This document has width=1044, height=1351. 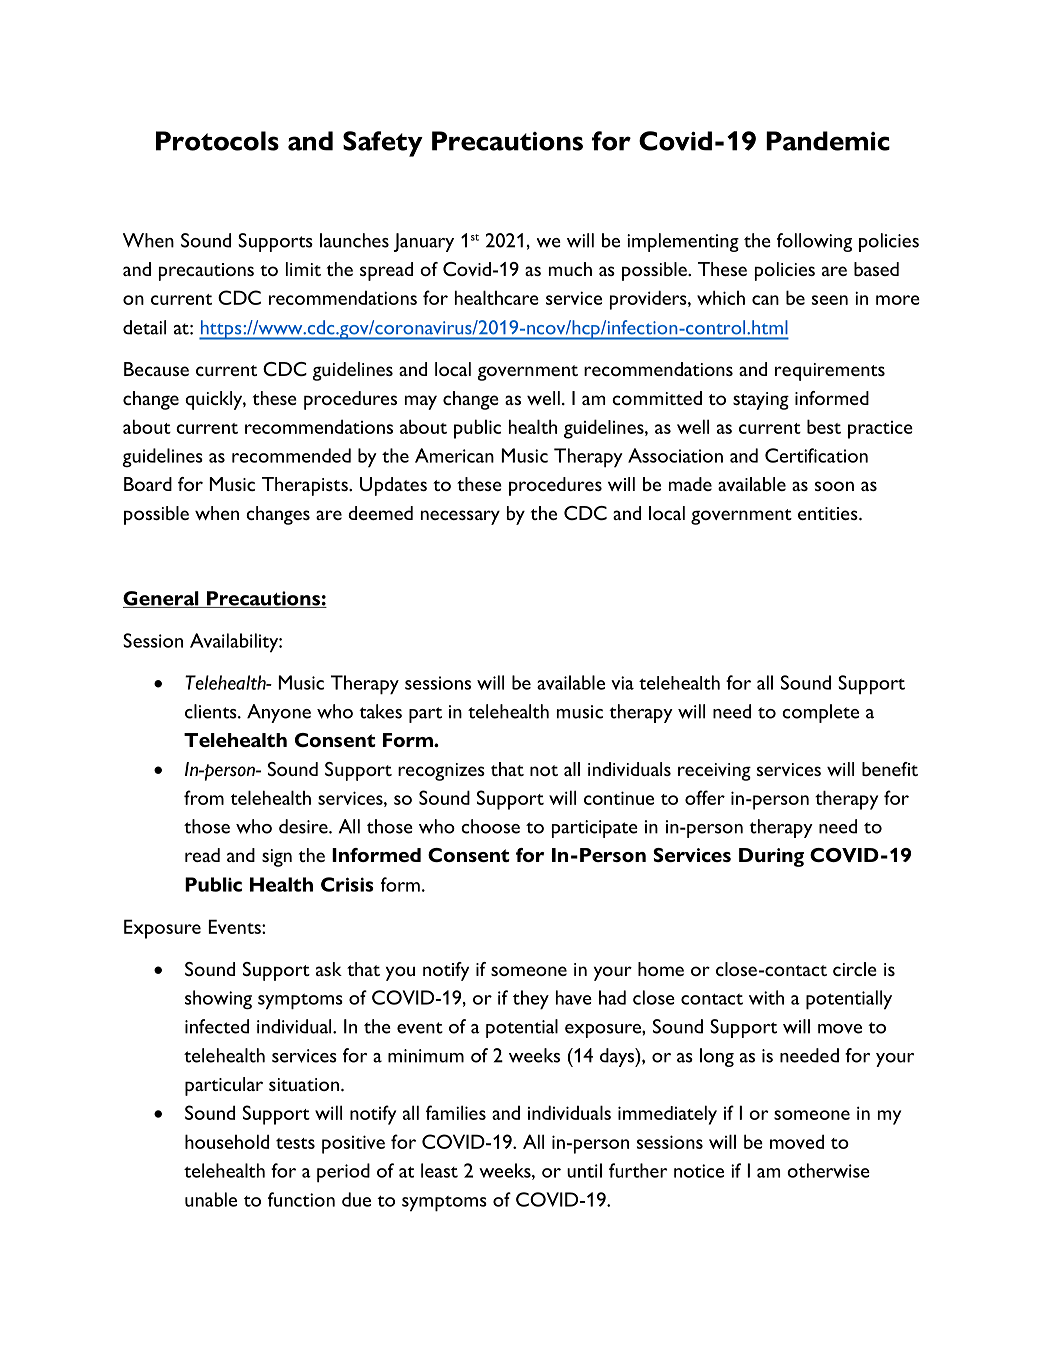 I want to click on household, so click(x=227, y=1141).
